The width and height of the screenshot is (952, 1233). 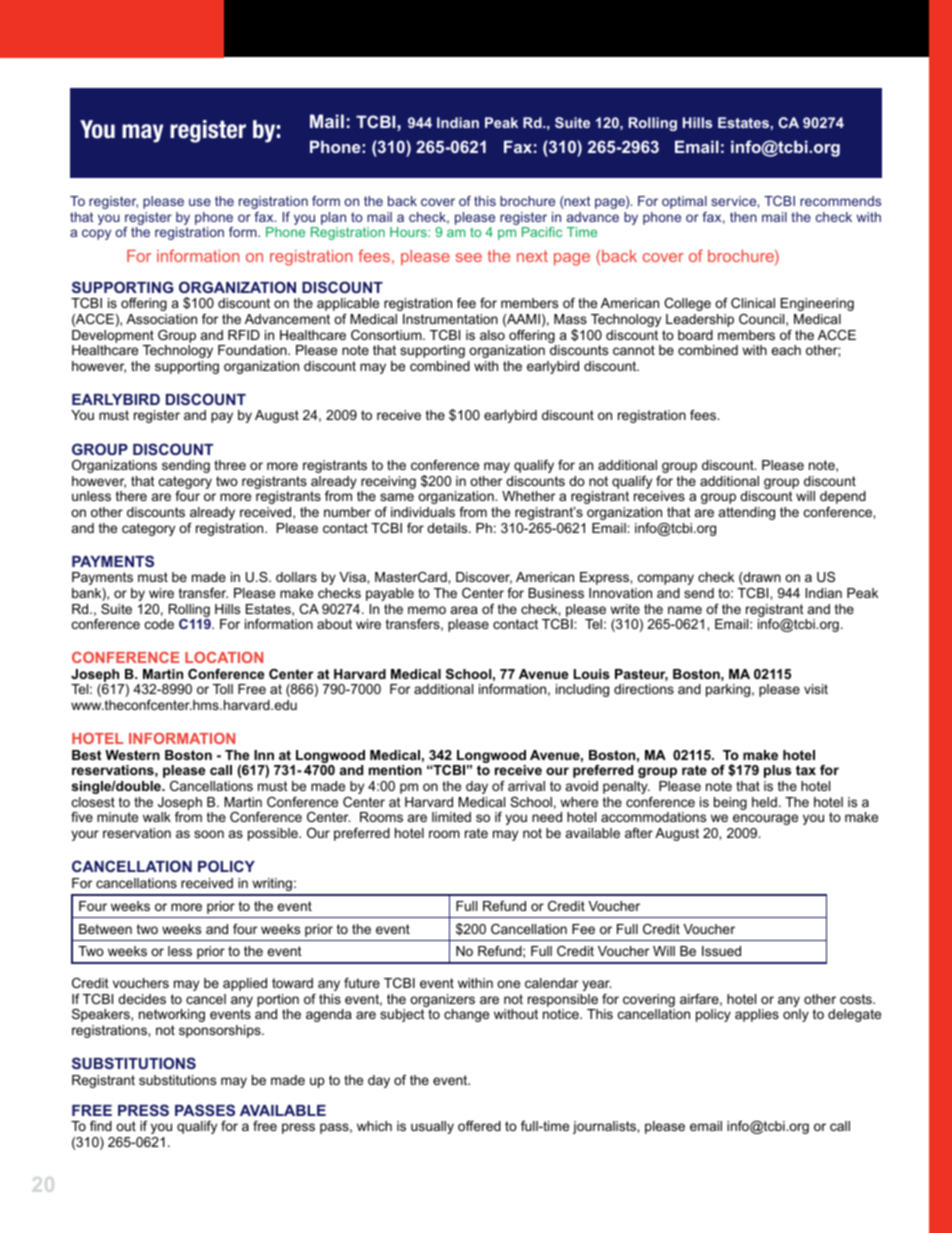 I want to click on attending, so click(x=747, y=513).
